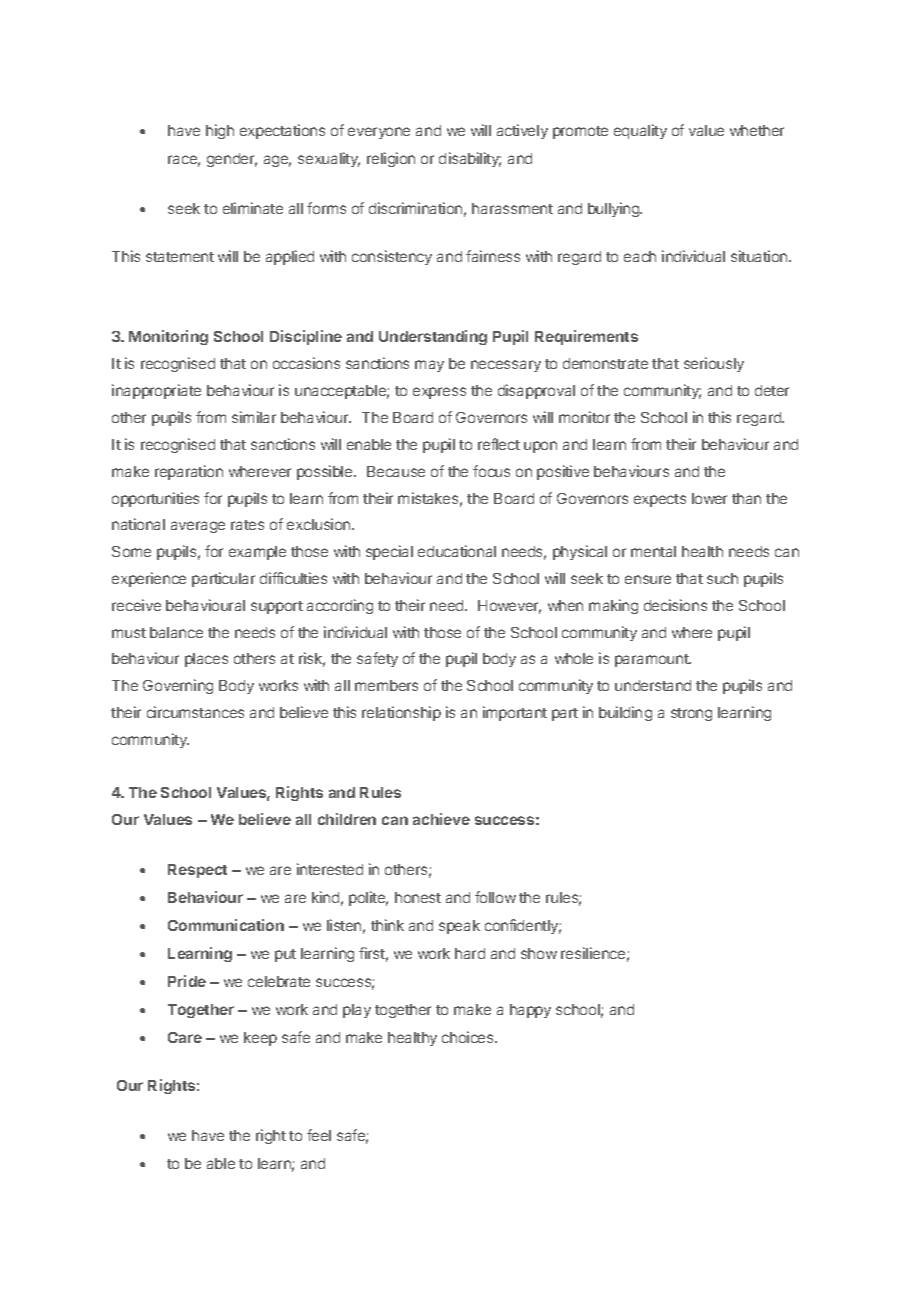 Image resolution: width=924 pixels, height=1308 pixels. Describe the element at coordinates (530, 1011) in the screenshot. I see `happy` at that location.
